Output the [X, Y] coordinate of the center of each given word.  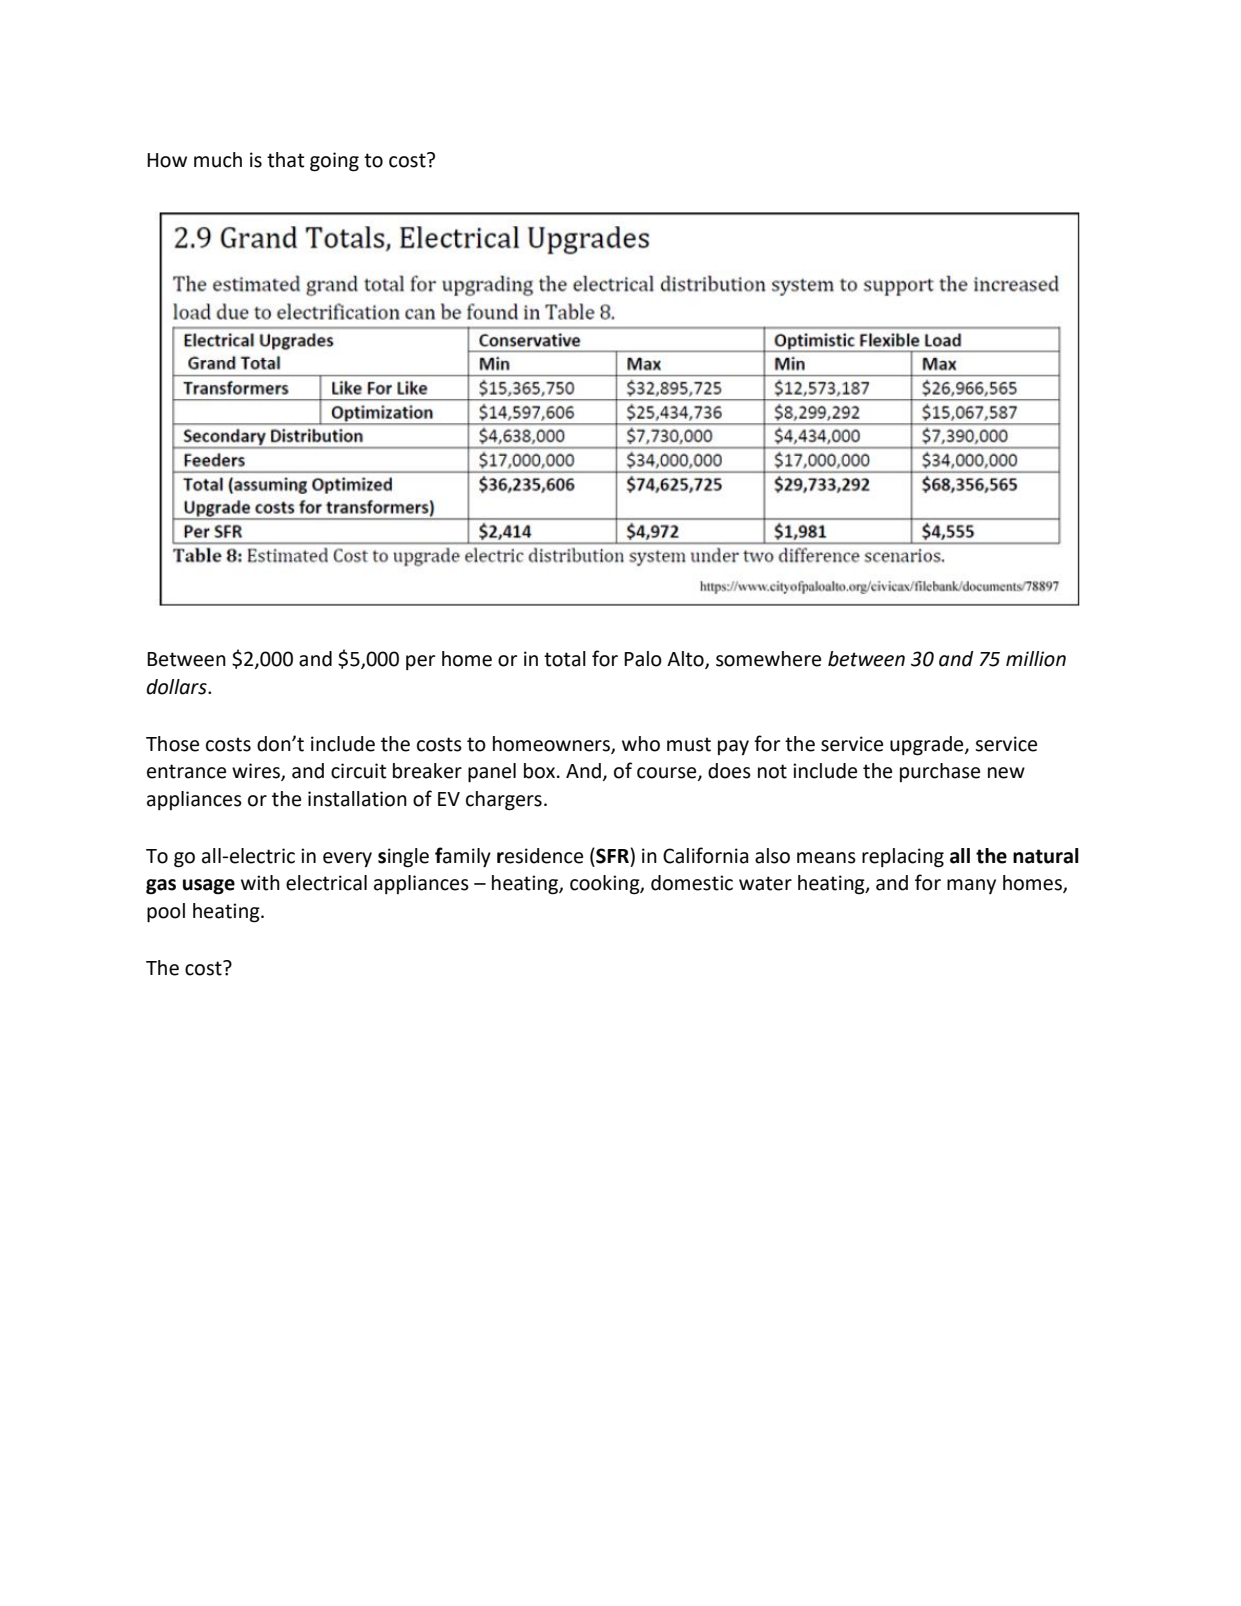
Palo [643, 659]
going [334, 162]
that [285, 160]
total [565, 659]
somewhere [768, 659]
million [1036, 659]
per [420, 662]
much [218, 160]
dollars [177, 687]
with [260, 883]
